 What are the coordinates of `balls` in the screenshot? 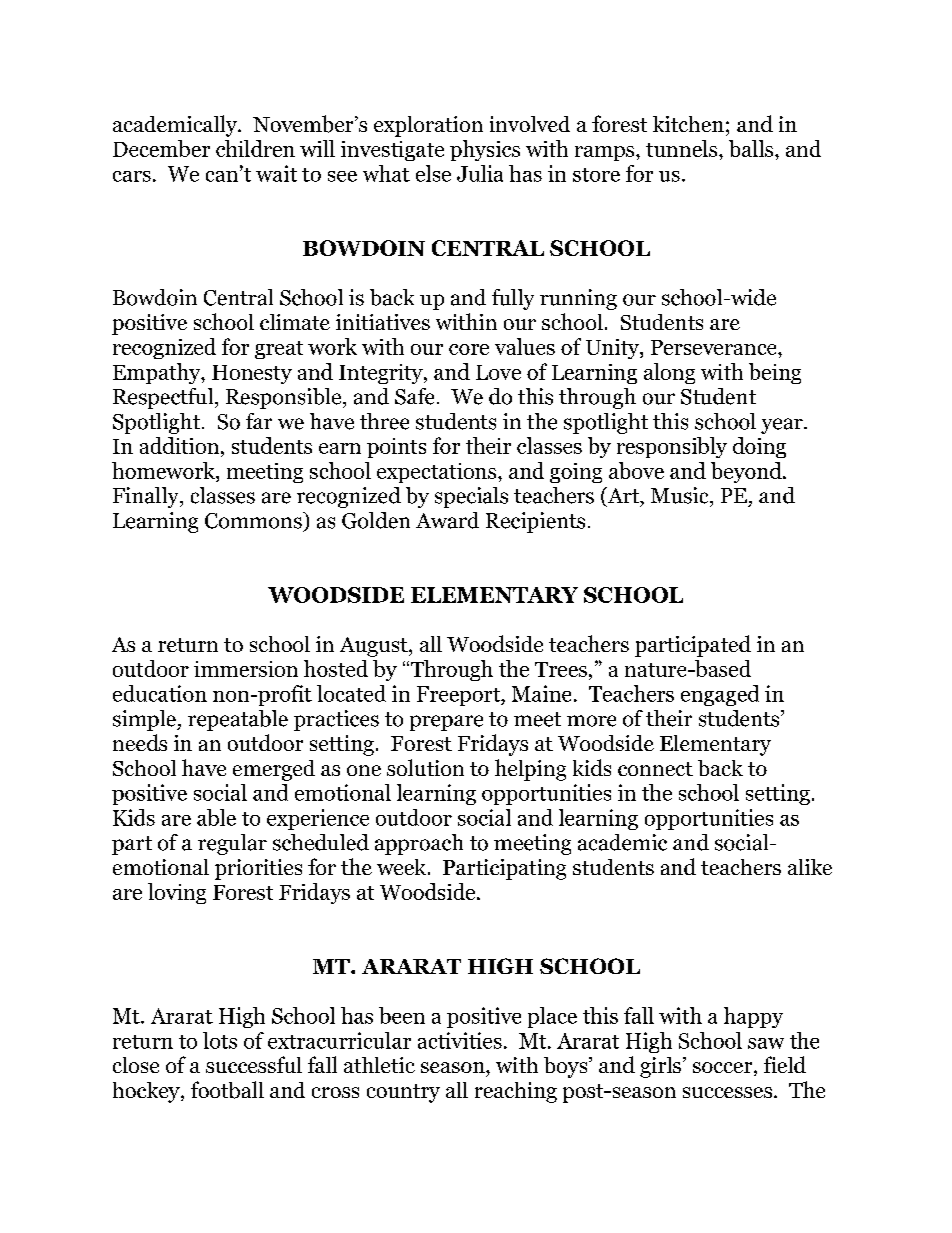 It's located at (752, 148).
